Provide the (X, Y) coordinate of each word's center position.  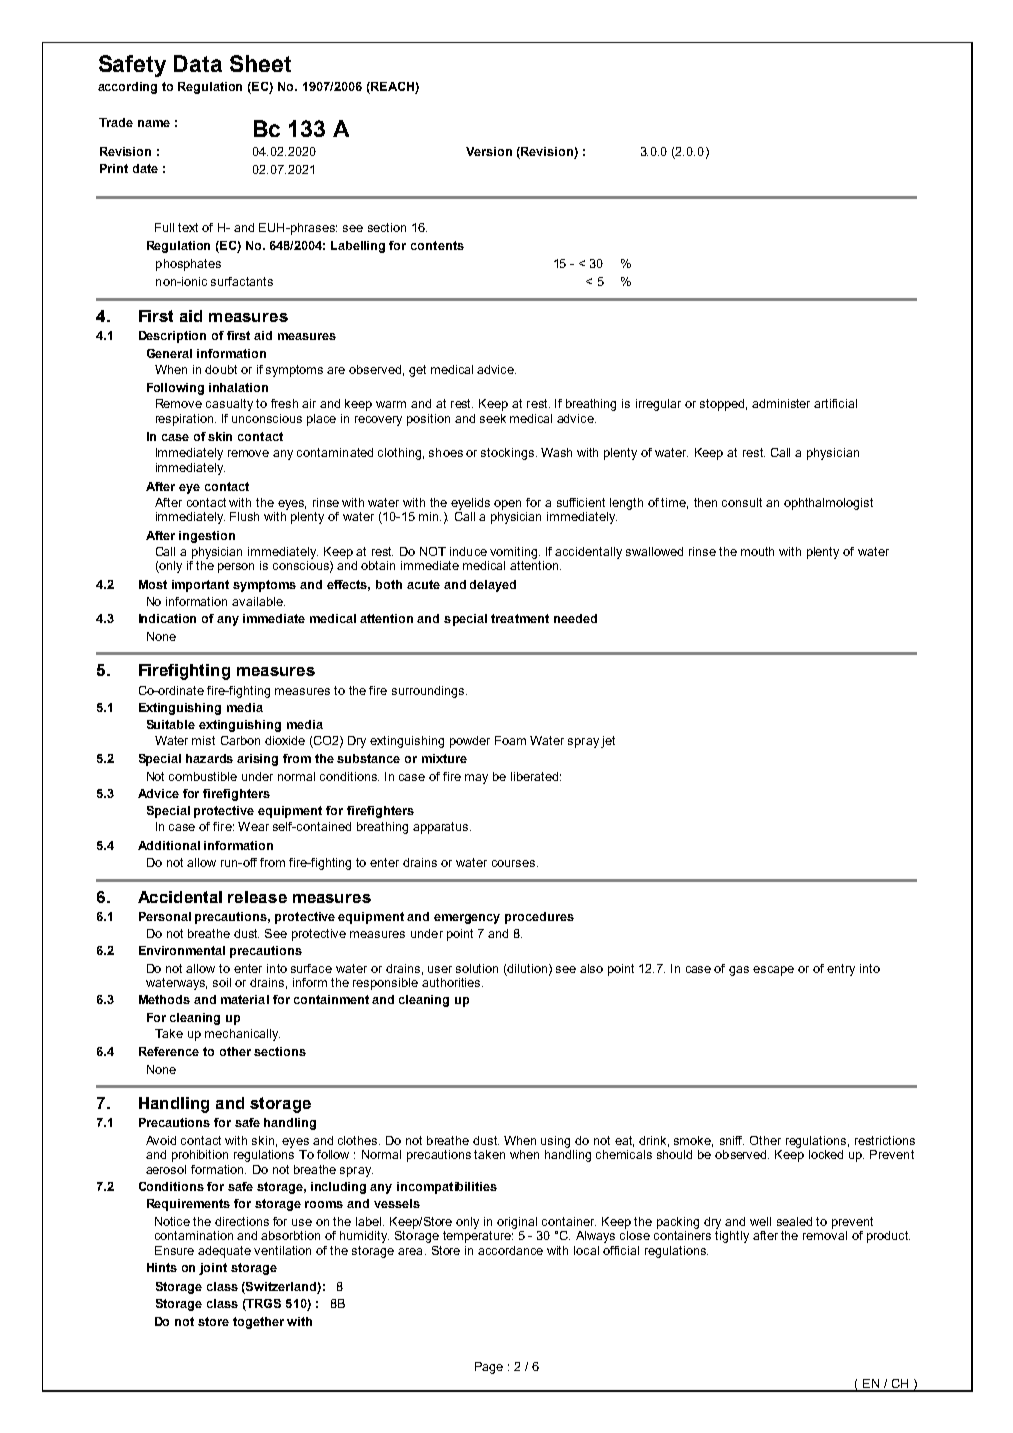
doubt (221, 369)
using (555, 1142)
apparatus (442, 828)
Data (198, 63)
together (258, 1323)
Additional (169, 845)
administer (781, 403)
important (200, 586)
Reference (169, 1051)
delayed (493, 586)
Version (489, 151)
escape (773, 971)
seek (493, 418)
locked (826, 1154)
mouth (757, 551)
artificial (835, 403)
